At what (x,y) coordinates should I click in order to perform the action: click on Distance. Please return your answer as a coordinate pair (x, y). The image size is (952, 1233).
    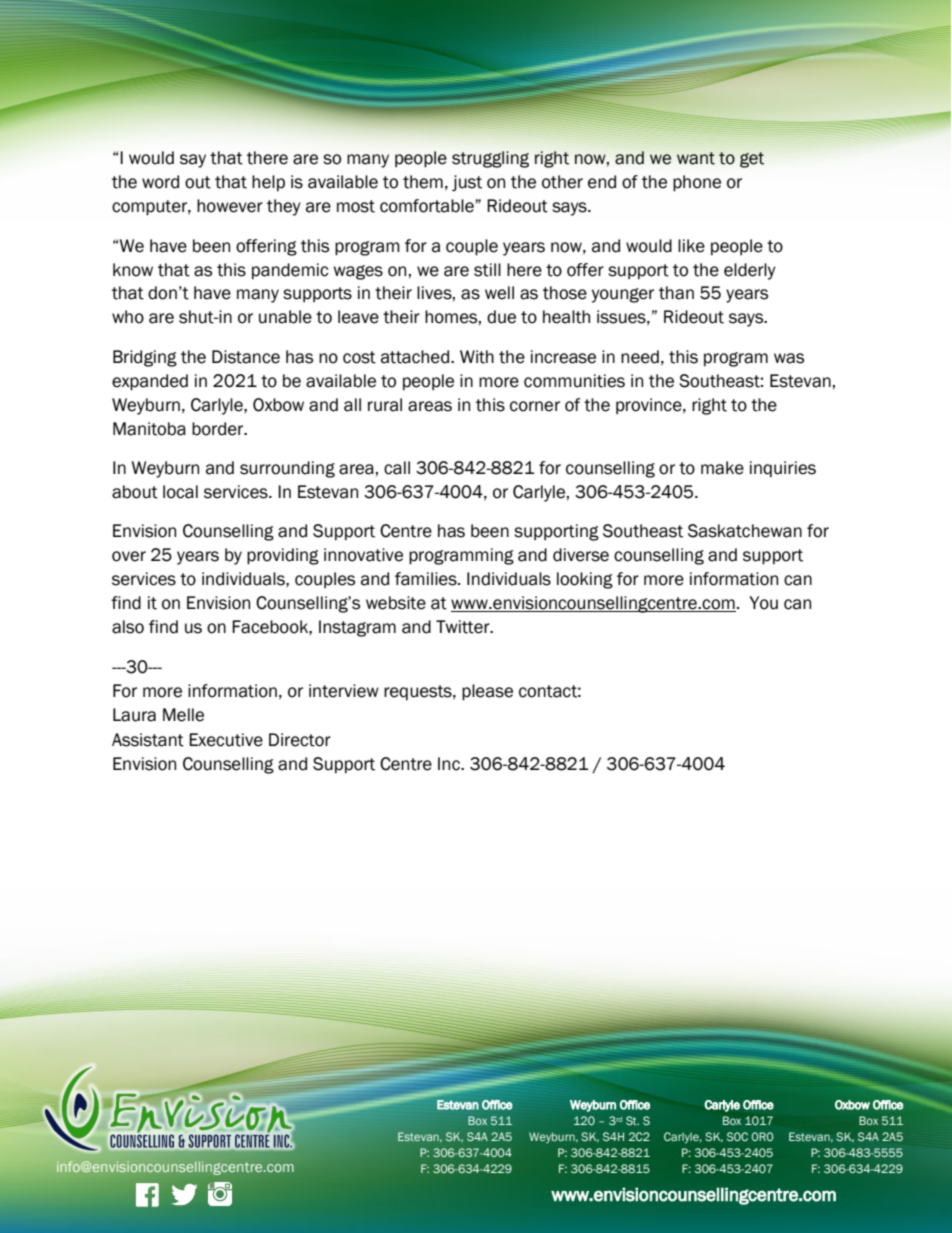
    Looking at the image, I should click on (246, 357).
